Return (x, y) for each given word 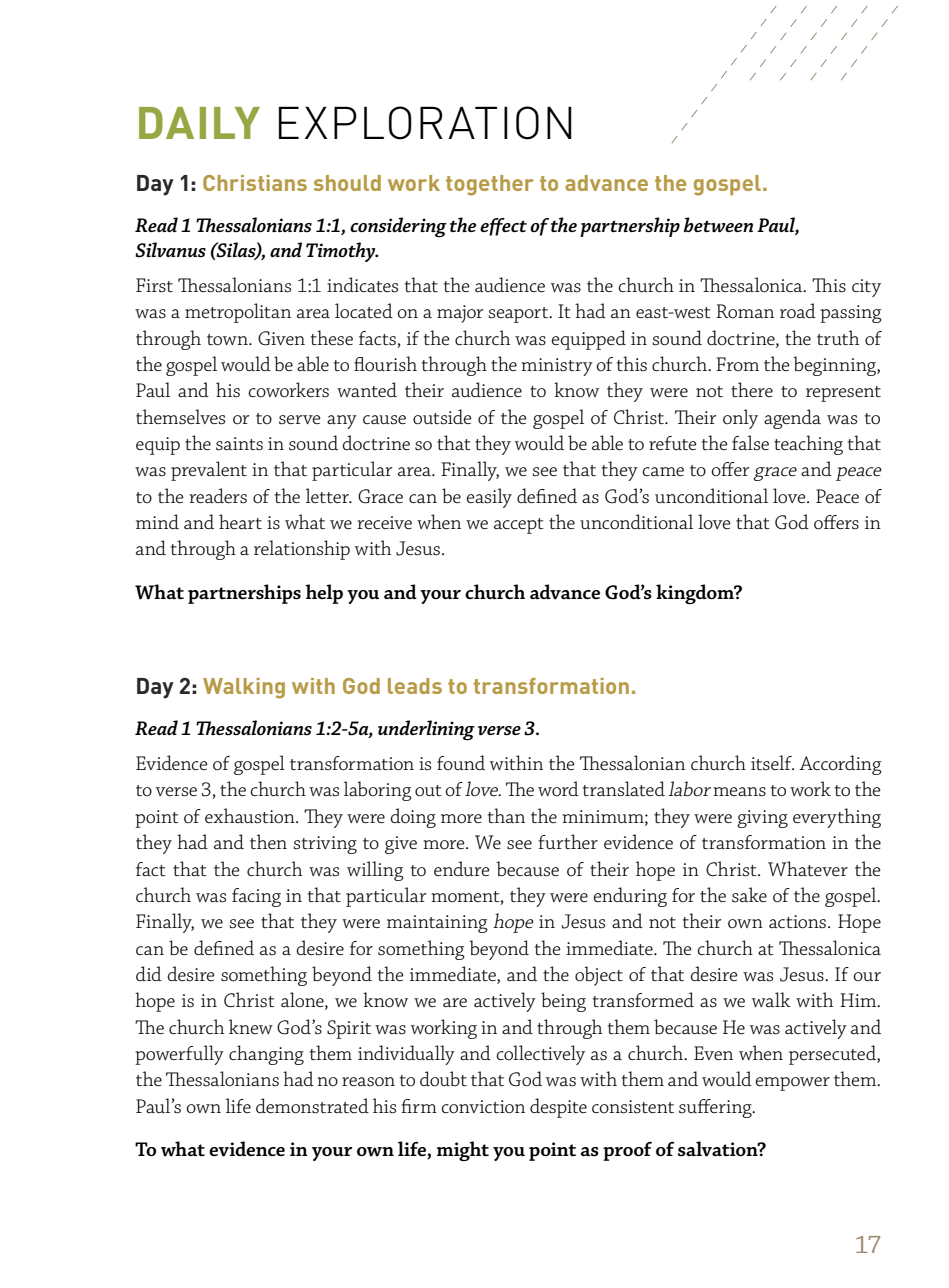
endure (462, 868)
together (490, 185)
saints (239, 444)
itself (772, 763)
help (324, 594)
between (718, 224)
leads (415, 686)
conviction (483, 1107)
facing (256, 897)
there (752, 389)
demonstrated (312, 1106)
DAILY (199, 123)
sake (749, 895)
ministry (557, 367)
